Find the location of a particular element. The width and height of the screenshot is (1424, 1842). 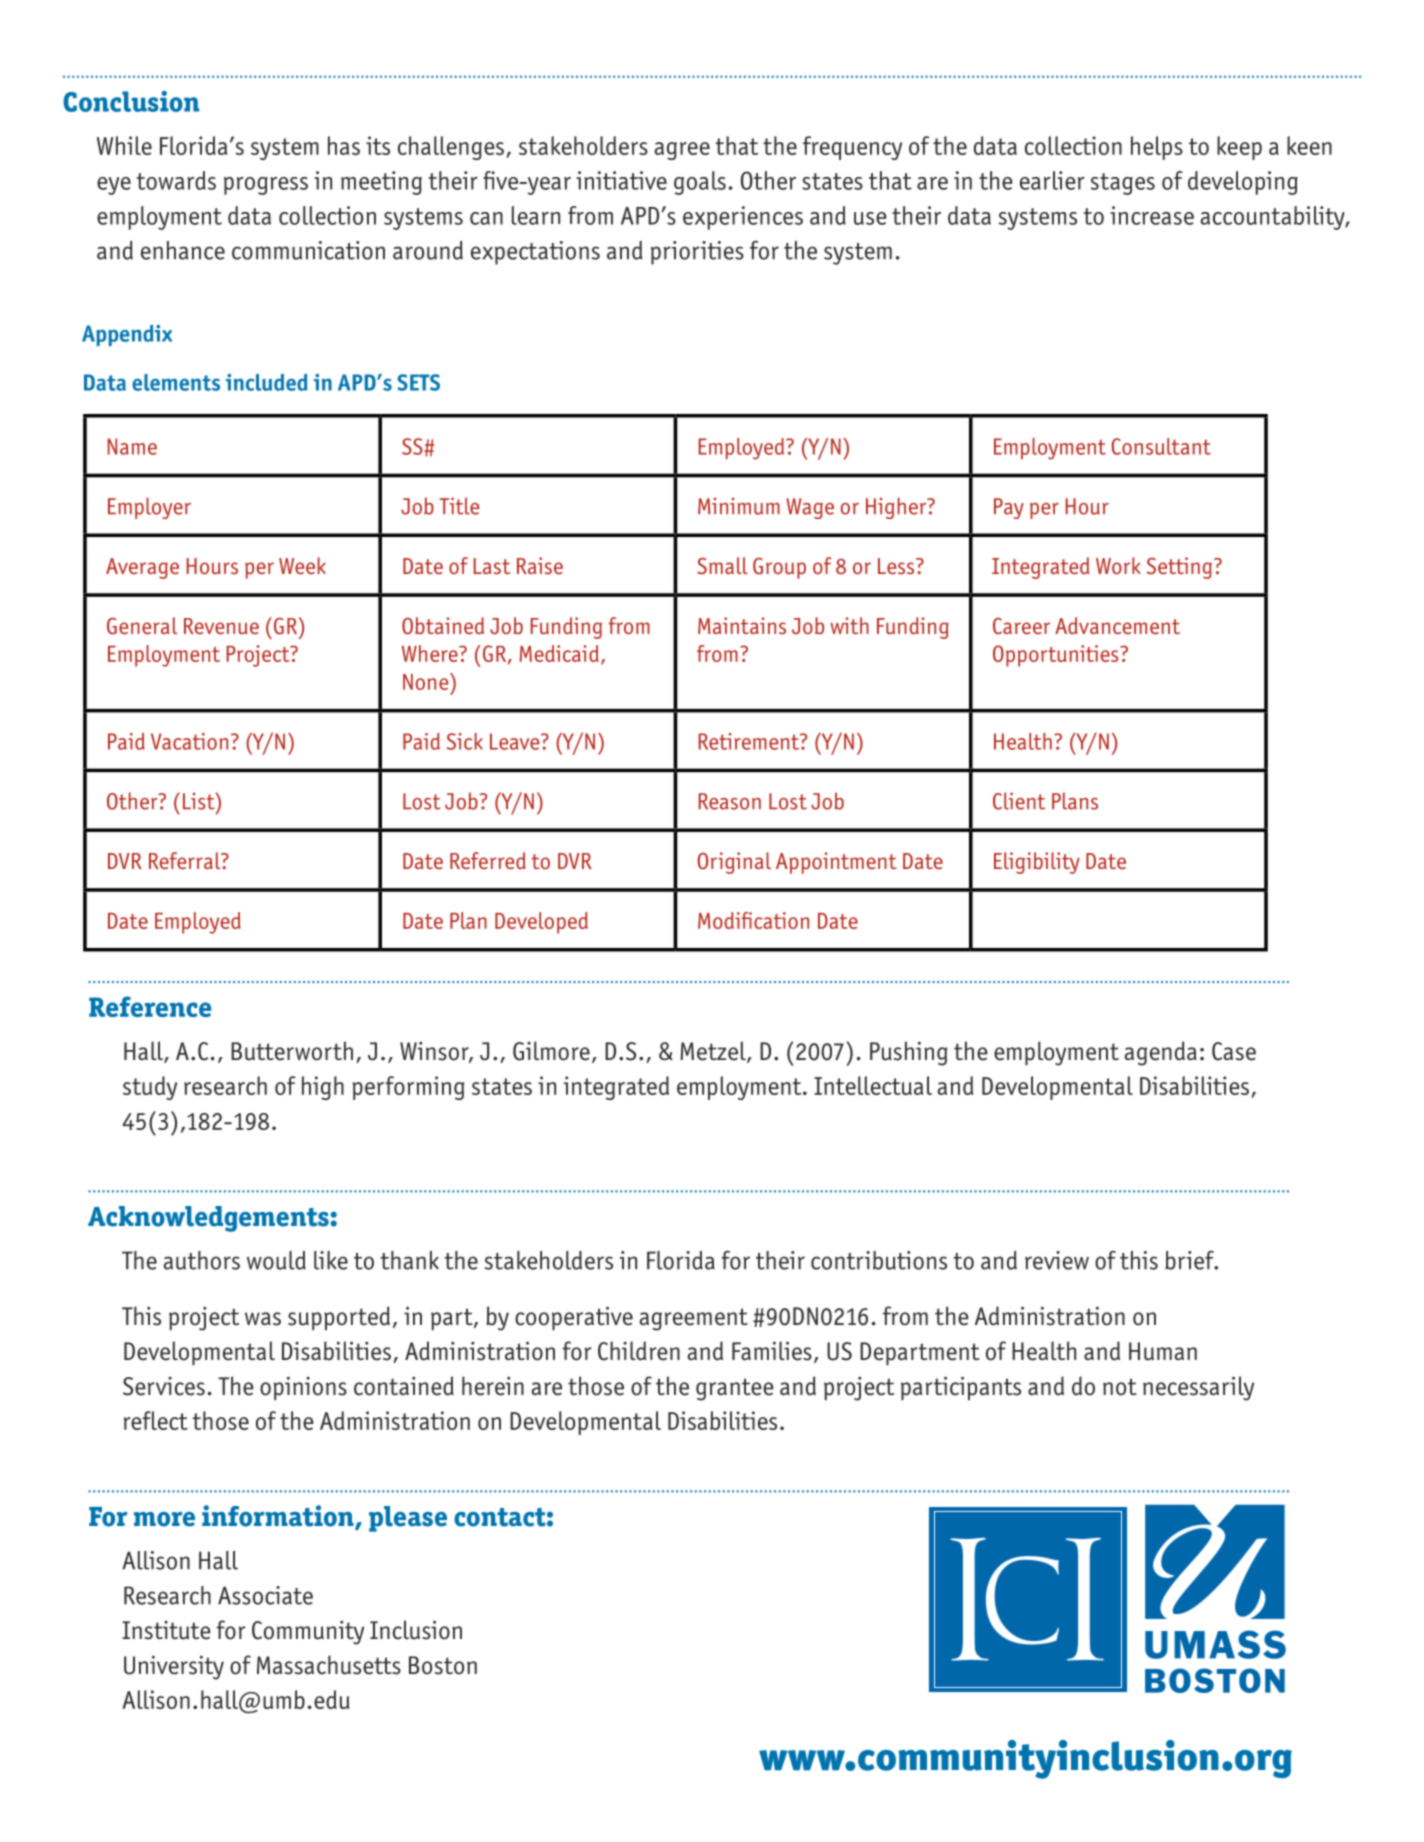

Boston is located at coordinates (443, 1665).
